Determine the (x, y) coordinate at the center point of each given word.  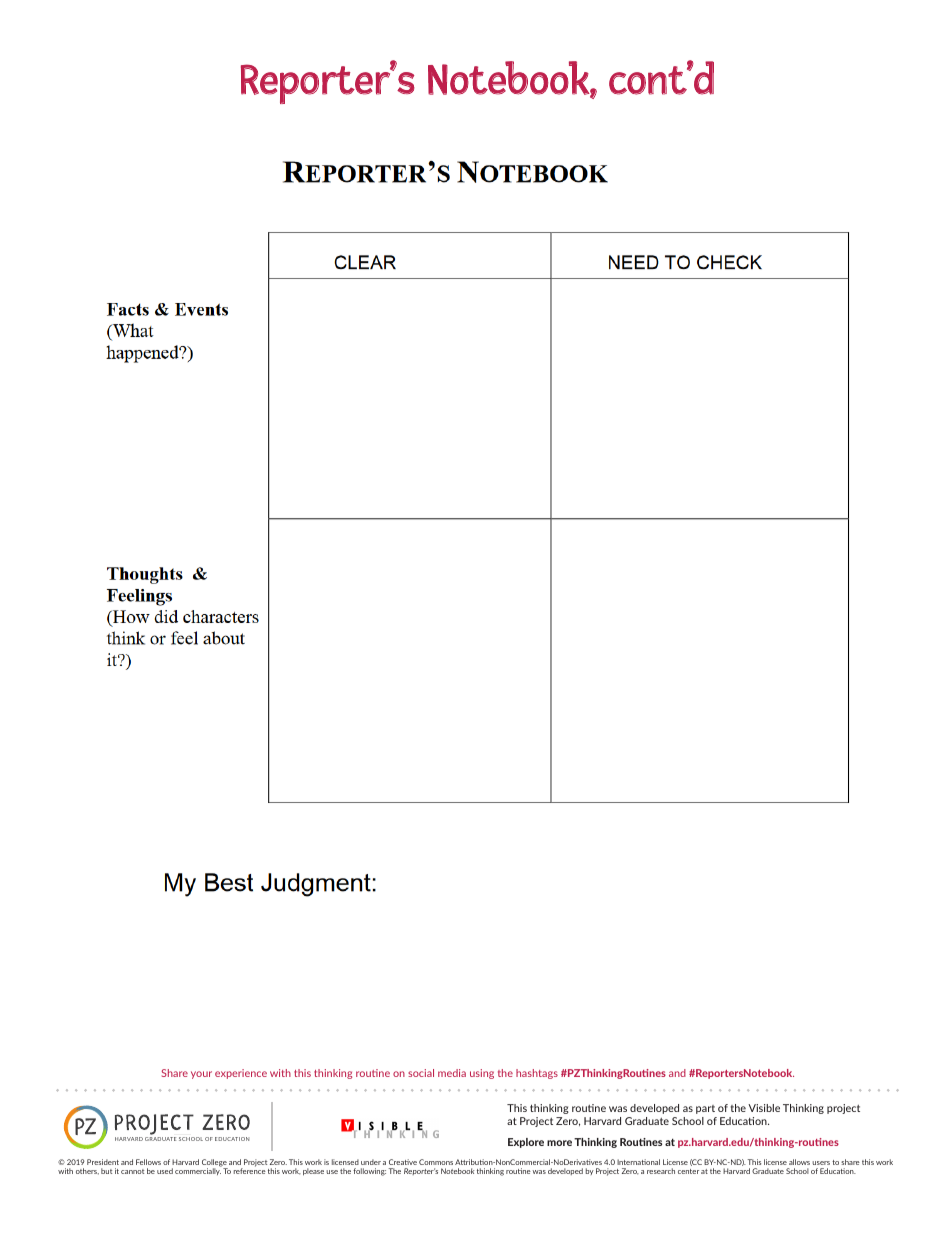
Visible (764, 1108)
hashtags (537, 1074)
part (705, 1109)
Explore (526, 1143)
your (201, 1075)
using (482, 1074)
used (165, 1171)
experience (241, 1074)
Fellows (148, 1162)
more (559, 1143)
